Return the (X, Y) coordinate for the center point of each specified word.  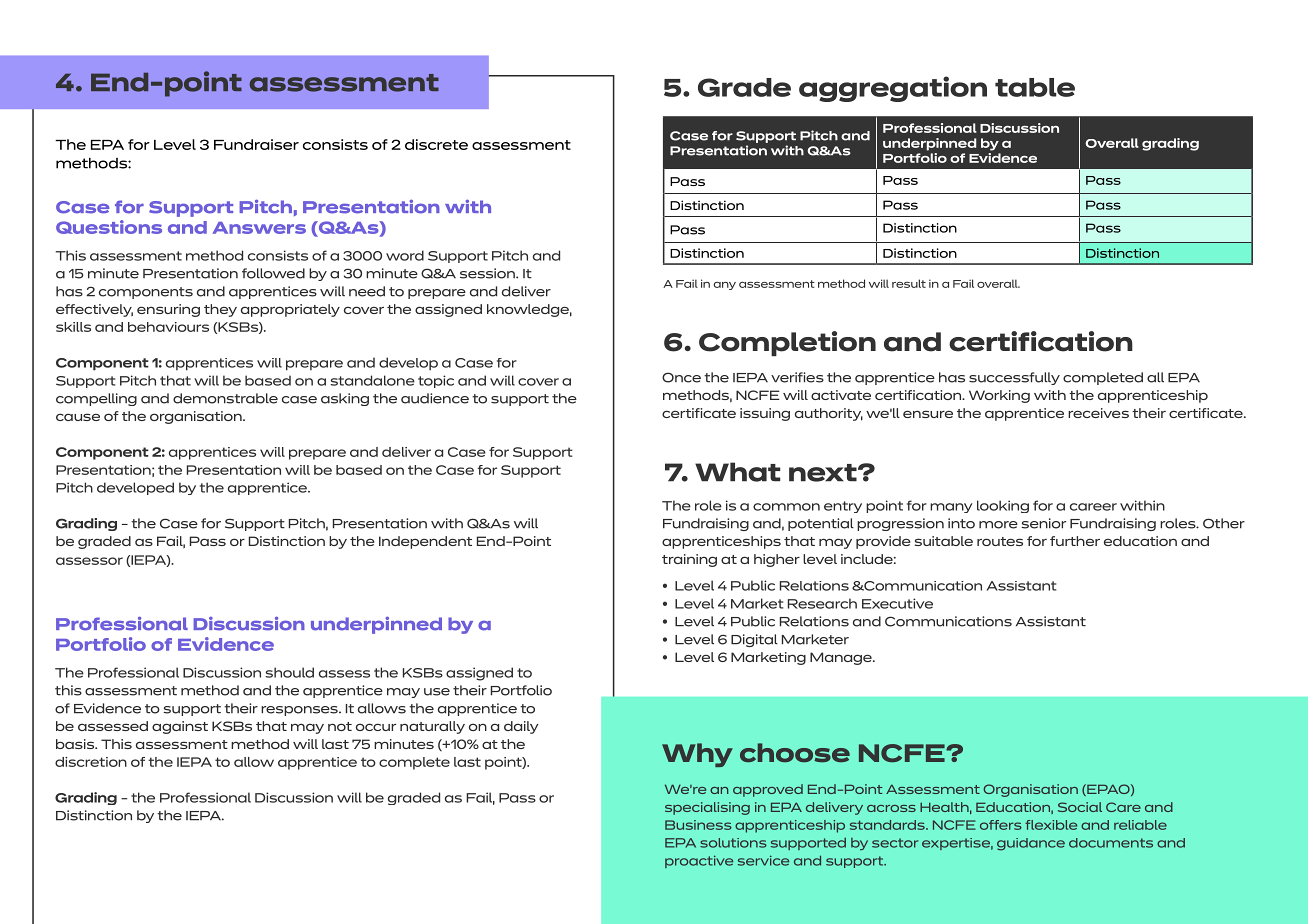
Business (698, 825)
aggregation (893, 89)
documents (1111, 843)
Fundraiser (256, 144)
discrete (436, 144)
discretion (91, 762)
